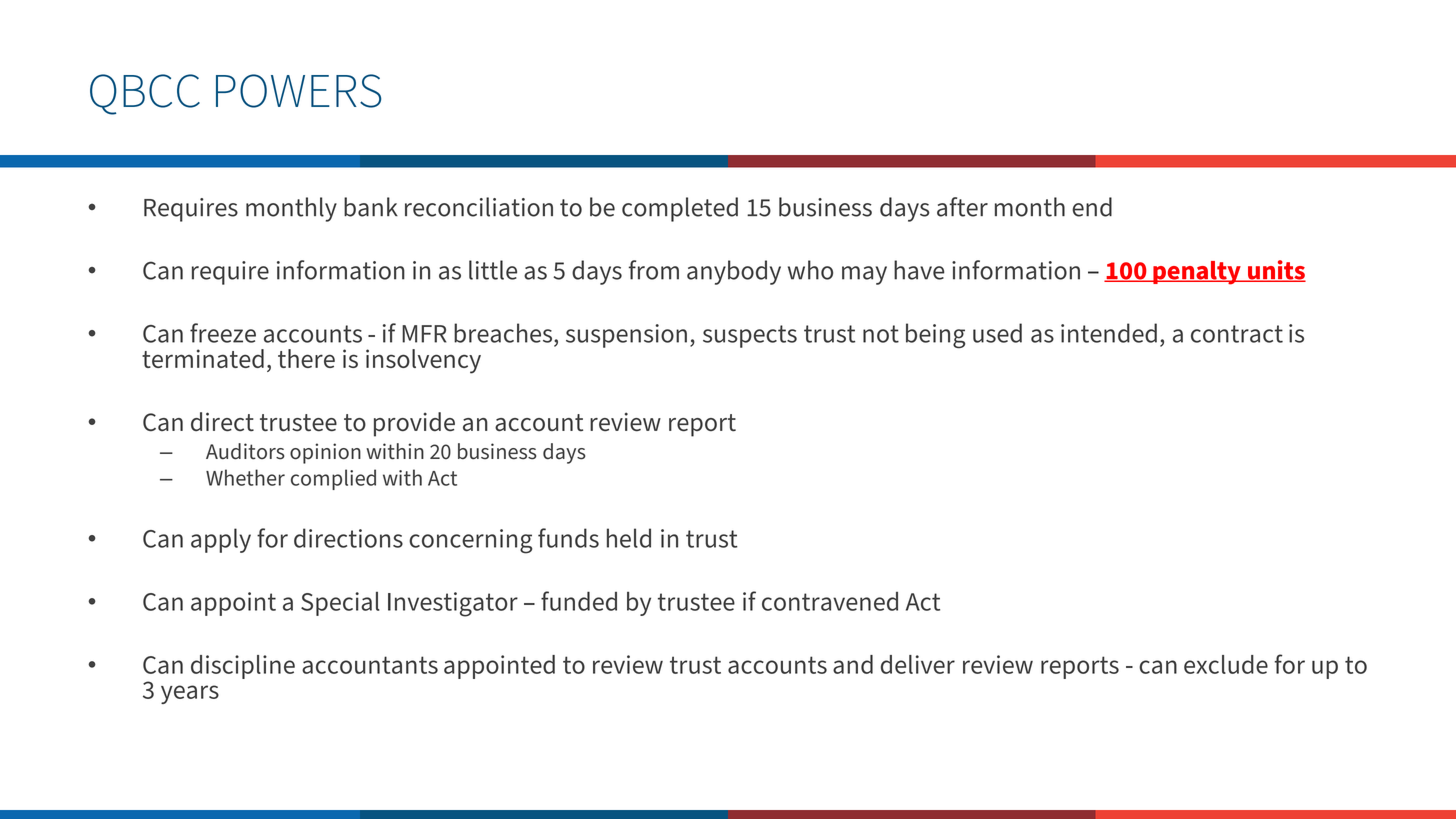  What do you see at coordinates (734, 272) in the screenshot?
I see `anybody` at bounding box center [734, 272].
